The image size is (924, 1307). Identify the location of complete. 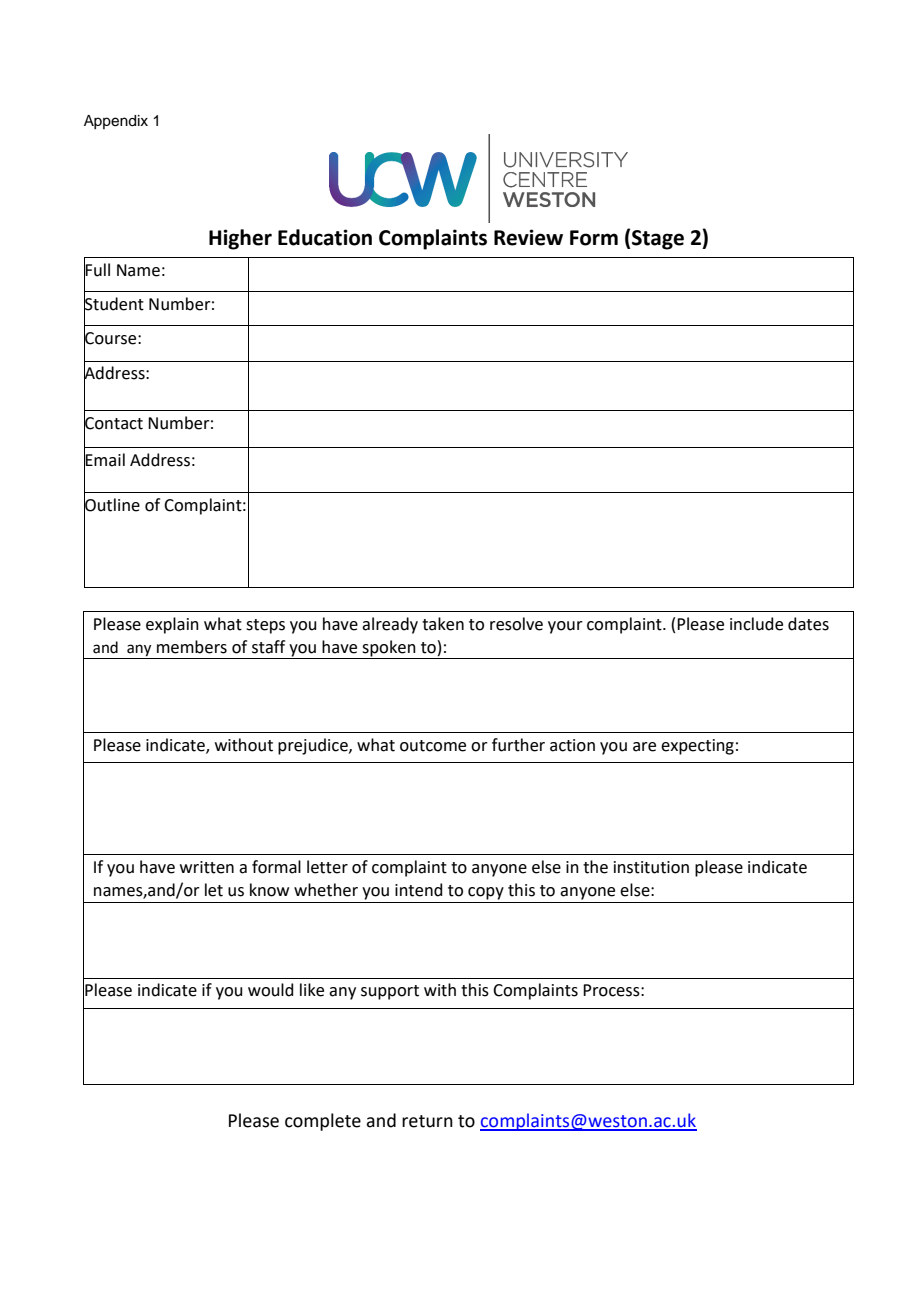
(323, 1122).
